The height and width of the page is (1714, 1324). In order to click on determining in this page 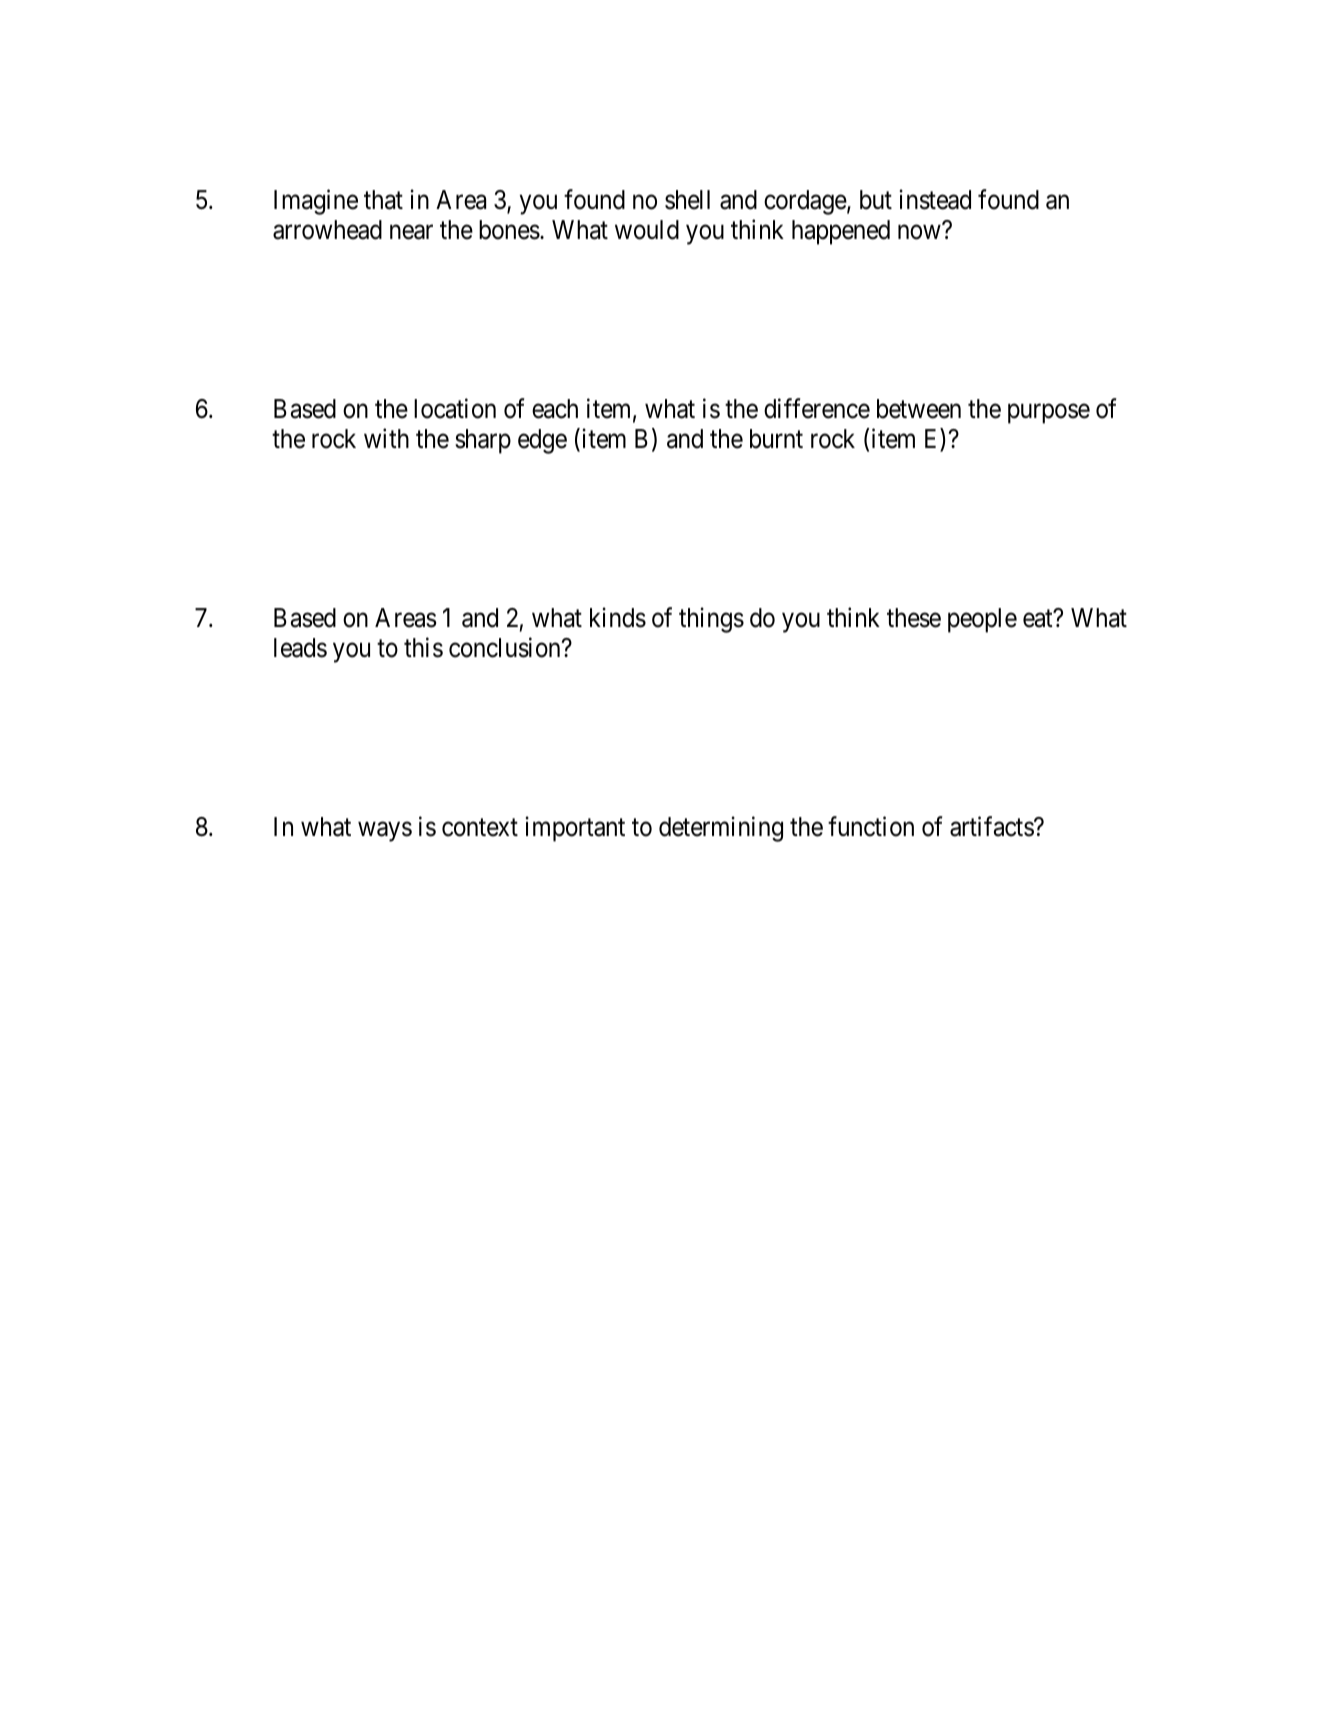, I will do `click(721, 829)`.
